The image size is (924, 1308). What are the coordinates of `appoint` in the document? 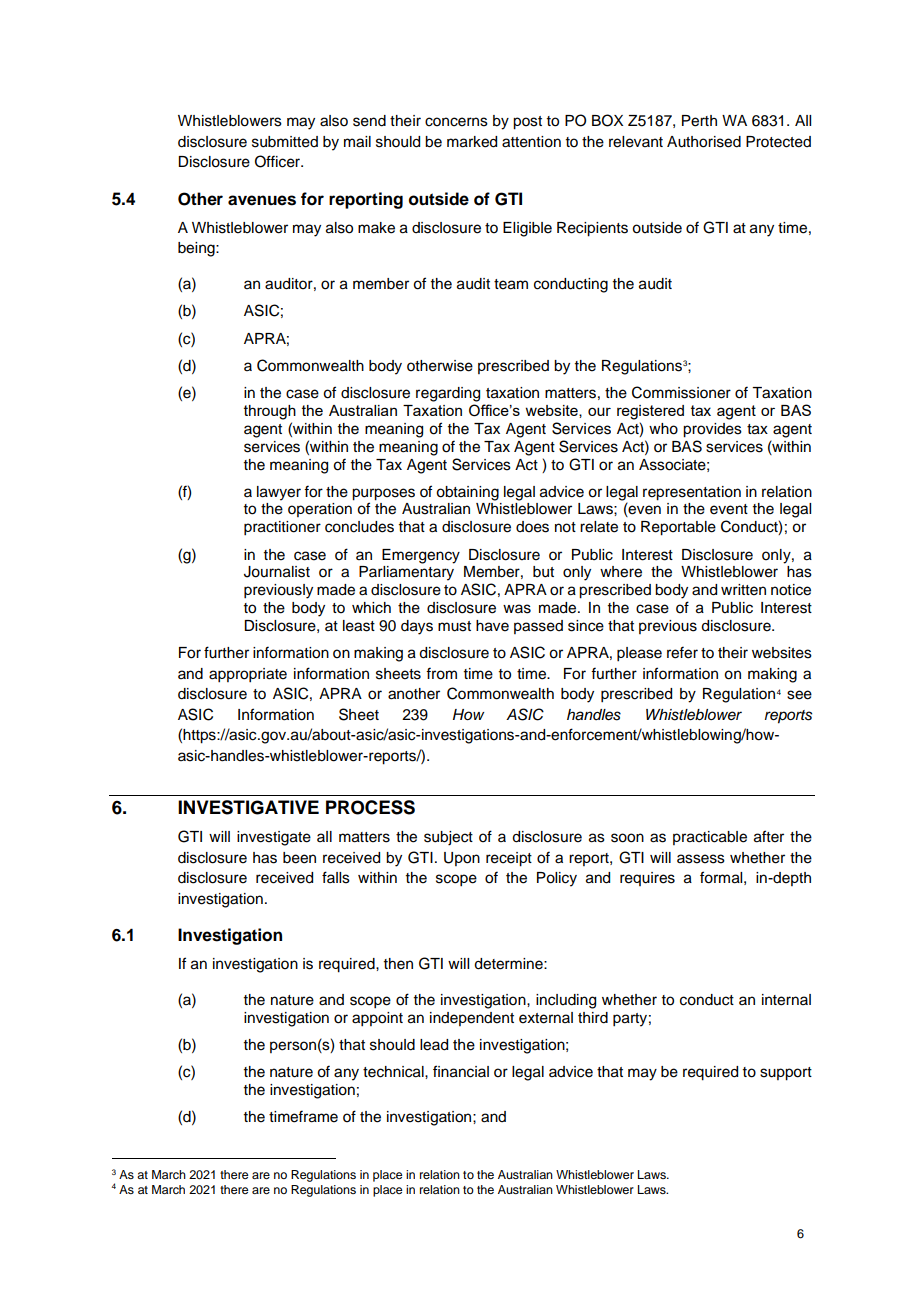 It's located at (377, 1019).
